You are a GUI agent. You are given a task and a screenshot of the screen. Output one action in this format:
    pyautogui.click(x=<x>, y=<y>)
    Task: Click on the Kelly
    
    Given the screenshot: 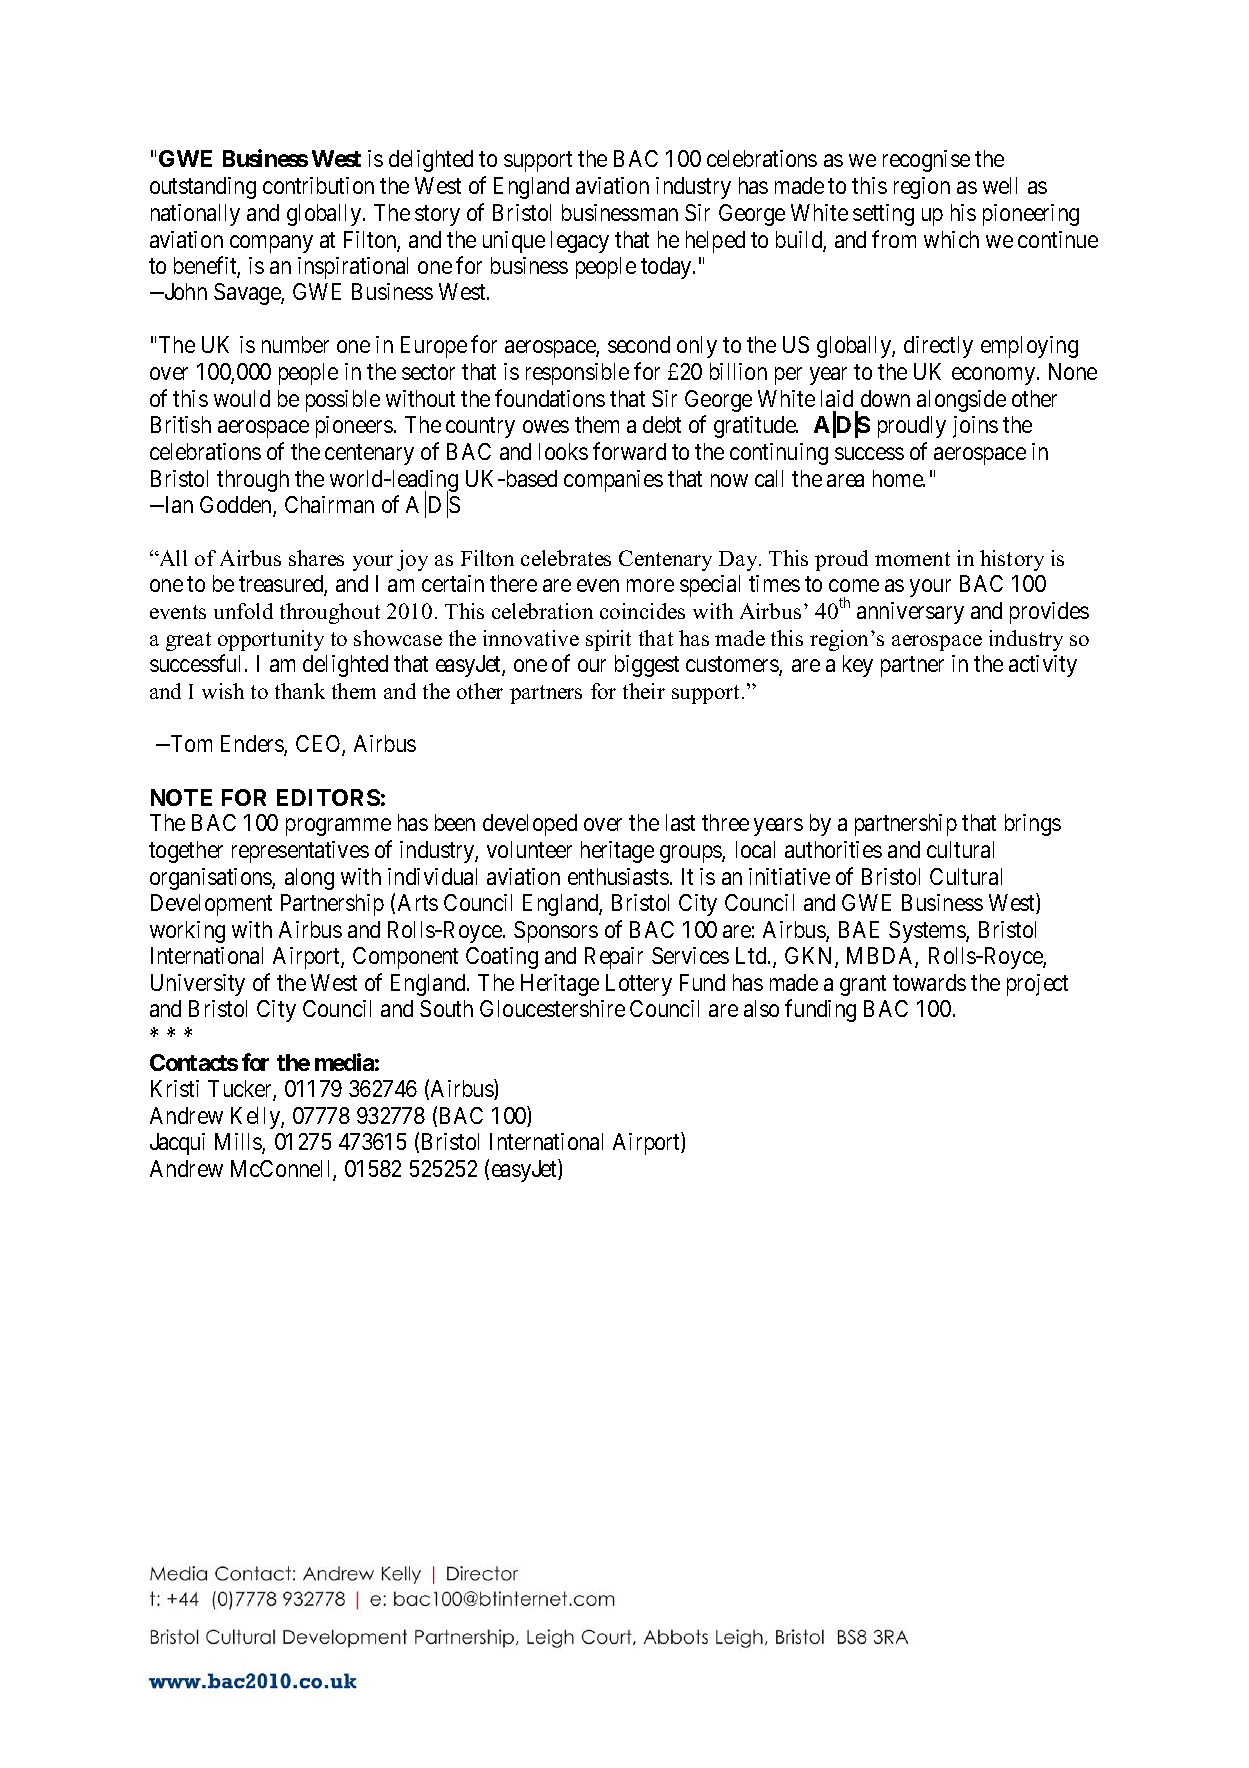 What is the action you would take?
    pyautogui.click(x=256, y=1118)
